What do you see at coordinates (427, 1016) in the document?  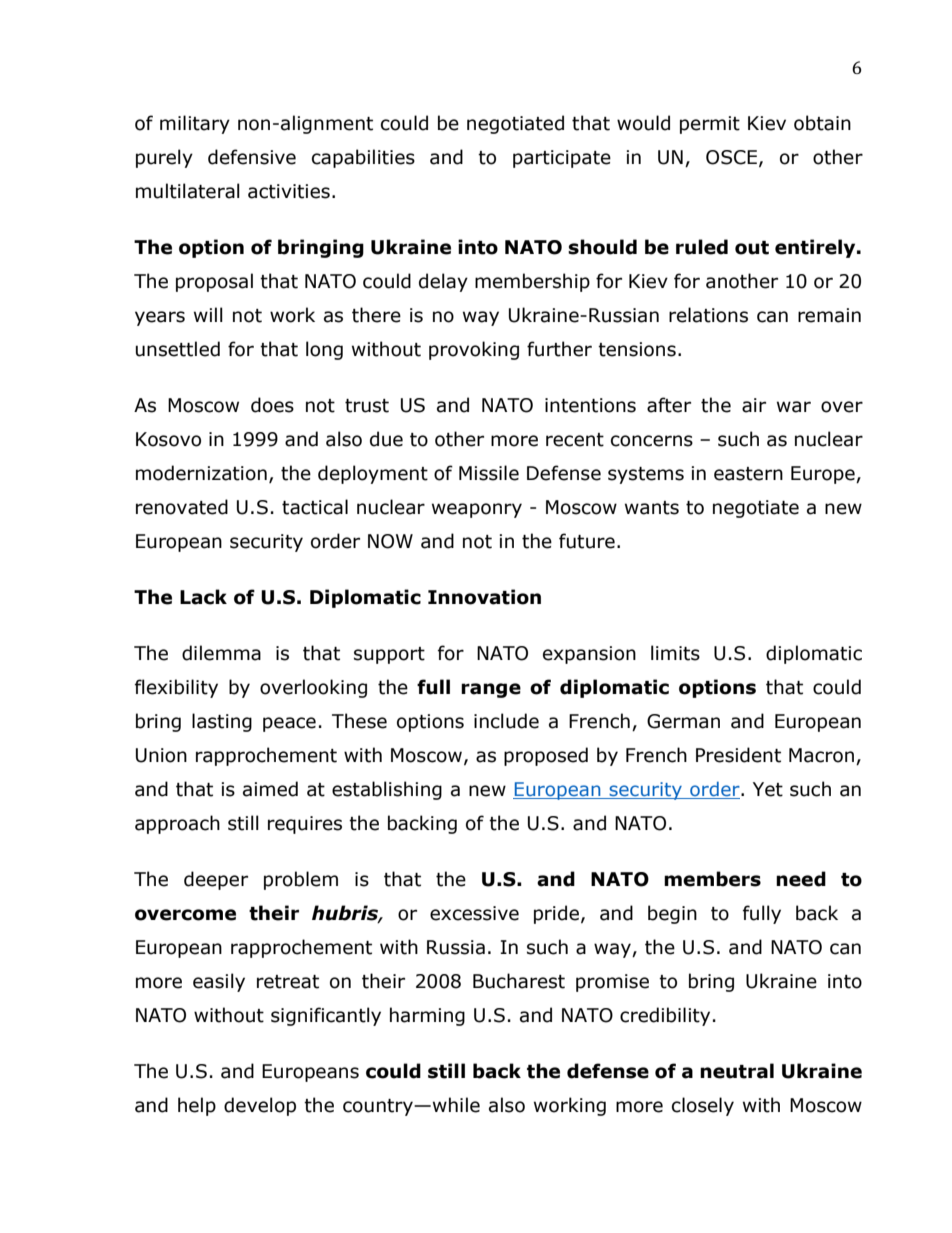 I see `harming` at bounding box center [427, 1016].
